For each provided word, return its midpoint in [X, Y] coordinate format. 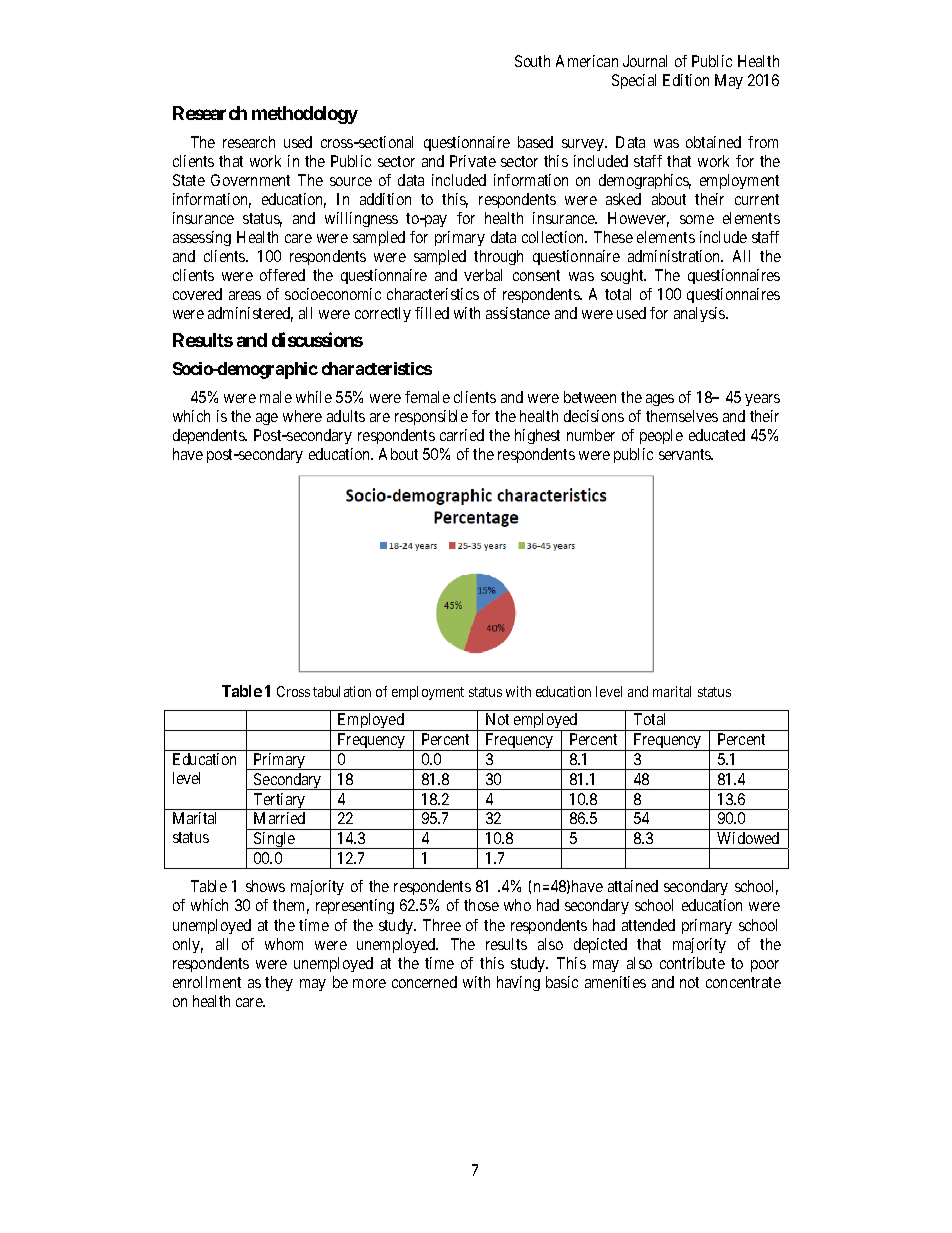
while [314, 397]
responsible [431, 417]
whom [284, 944]
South [532, 61]
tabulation [342, 691]
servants [686, 454]
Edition [686, 80]
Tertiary [280, 801]
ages [660, 400]
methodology [305, 115]
